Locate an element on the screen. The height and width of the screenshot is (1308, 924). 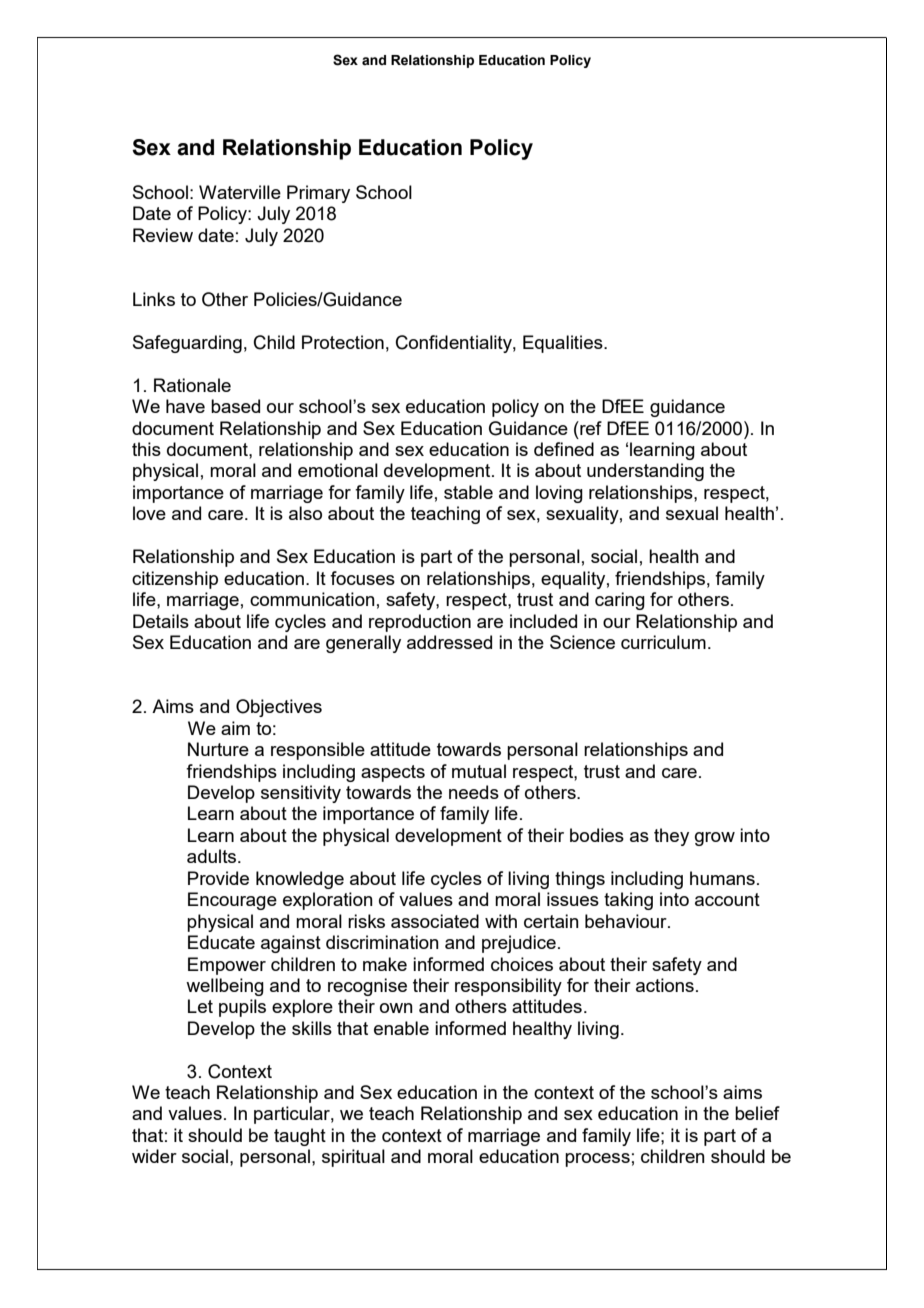
Equalities is located at coordinates (564, 344).
